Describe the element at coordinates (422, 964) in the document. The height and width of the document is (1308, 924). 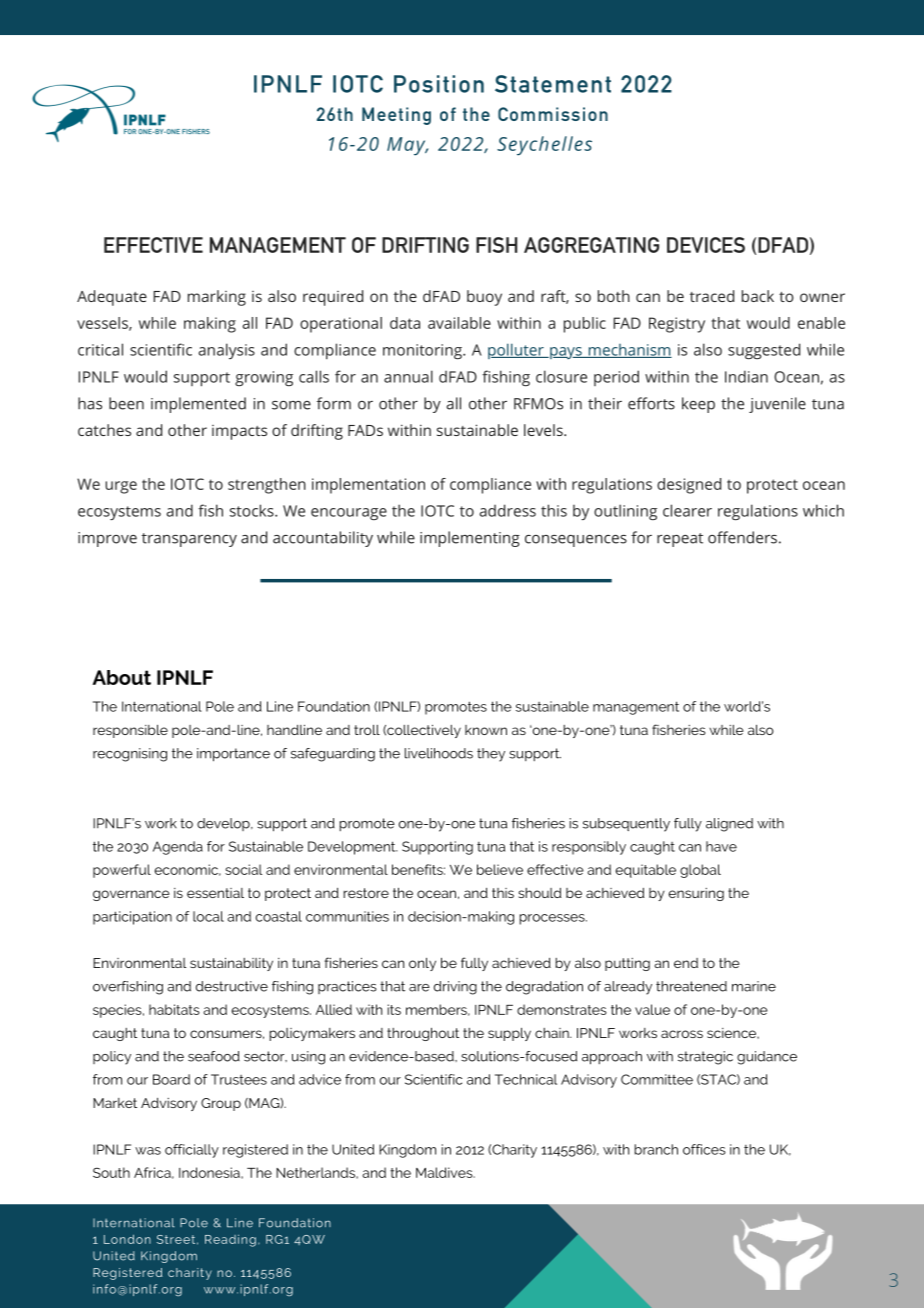
I see `only` at that location.
